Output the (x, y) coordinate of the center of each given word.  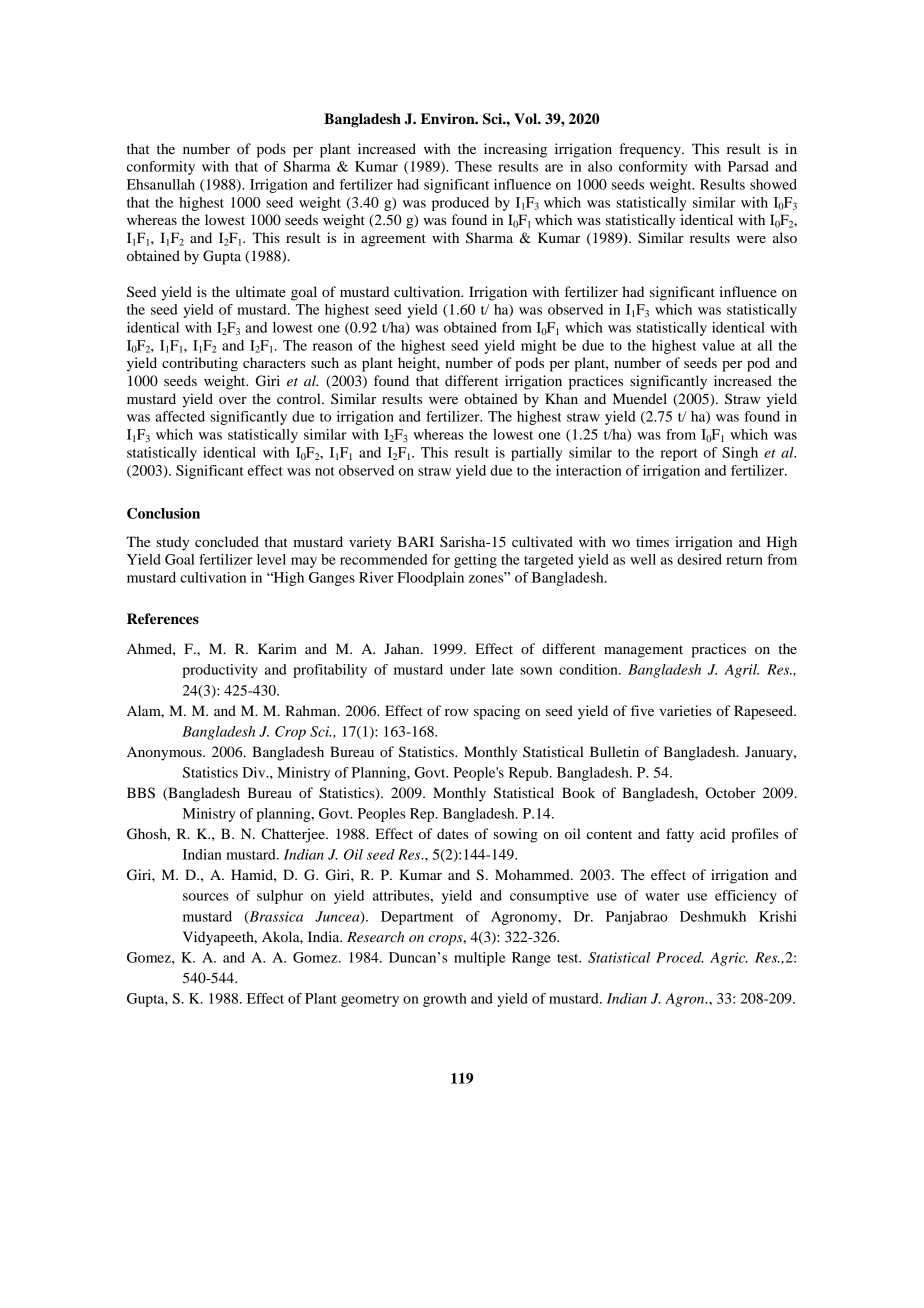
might (539, 347)
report (679, 455)
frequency (651, 150)
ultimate (260, 291)
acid (713, 833)
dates (452, 833)
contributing (200, 364)
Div (255, 772)
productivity (220, 671)
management (643, 651)
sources (206, 897)
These (473, 166)
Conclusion (163, 513)
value (718, 345)
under (467, 669)
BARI (415, 541)
